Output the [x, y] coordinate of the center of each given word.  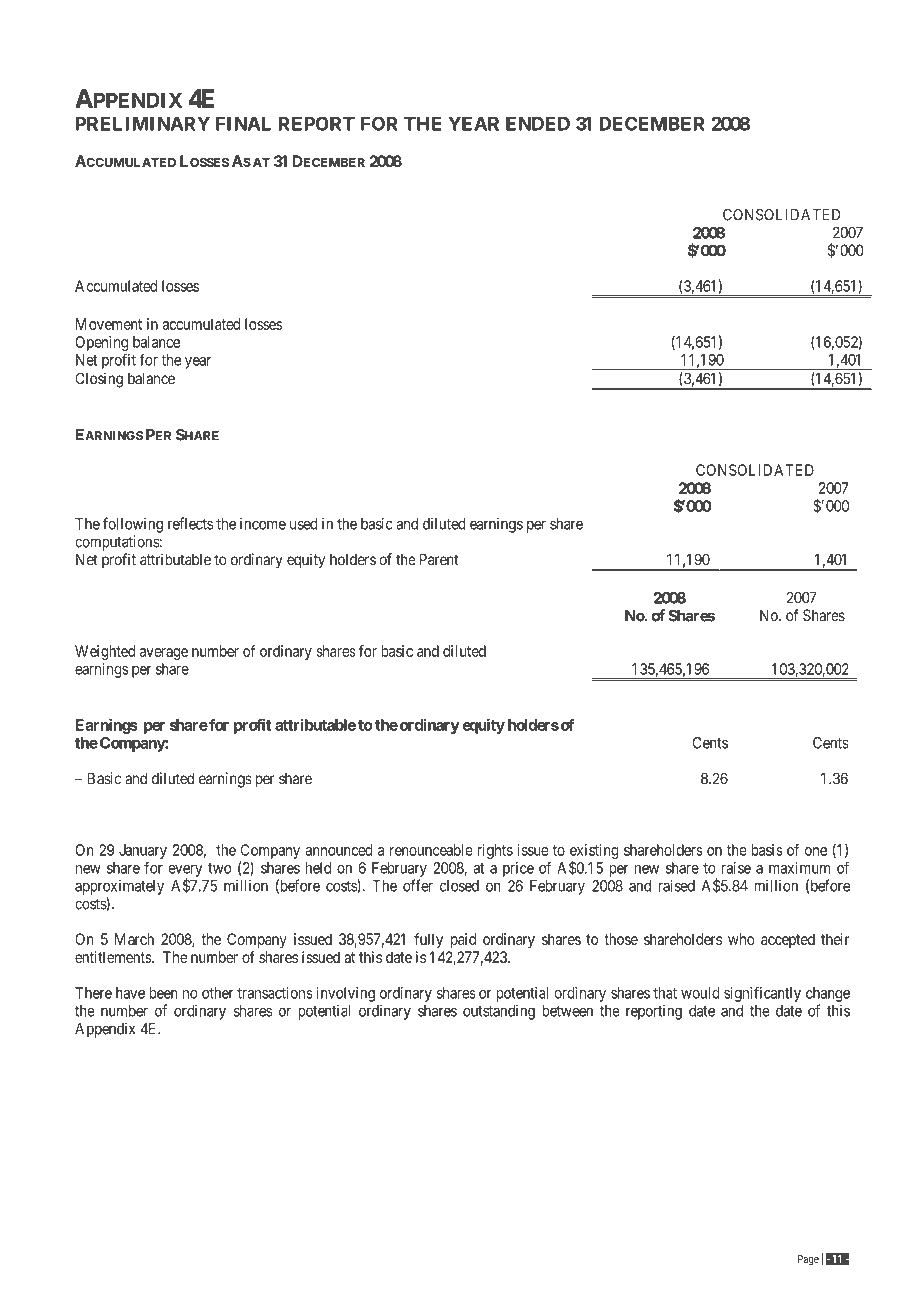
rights [495, 851]
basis [767, 850]
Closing [99, 380]
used [303, 524]
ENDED [538, 124]
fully [428, 940]
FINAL [243, 124]
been [163, 993]
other [218, 993]
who [741, 939]
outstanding [499, 1012]
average [164, 654]
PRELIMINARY [143, 124]
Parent [439, 559]
